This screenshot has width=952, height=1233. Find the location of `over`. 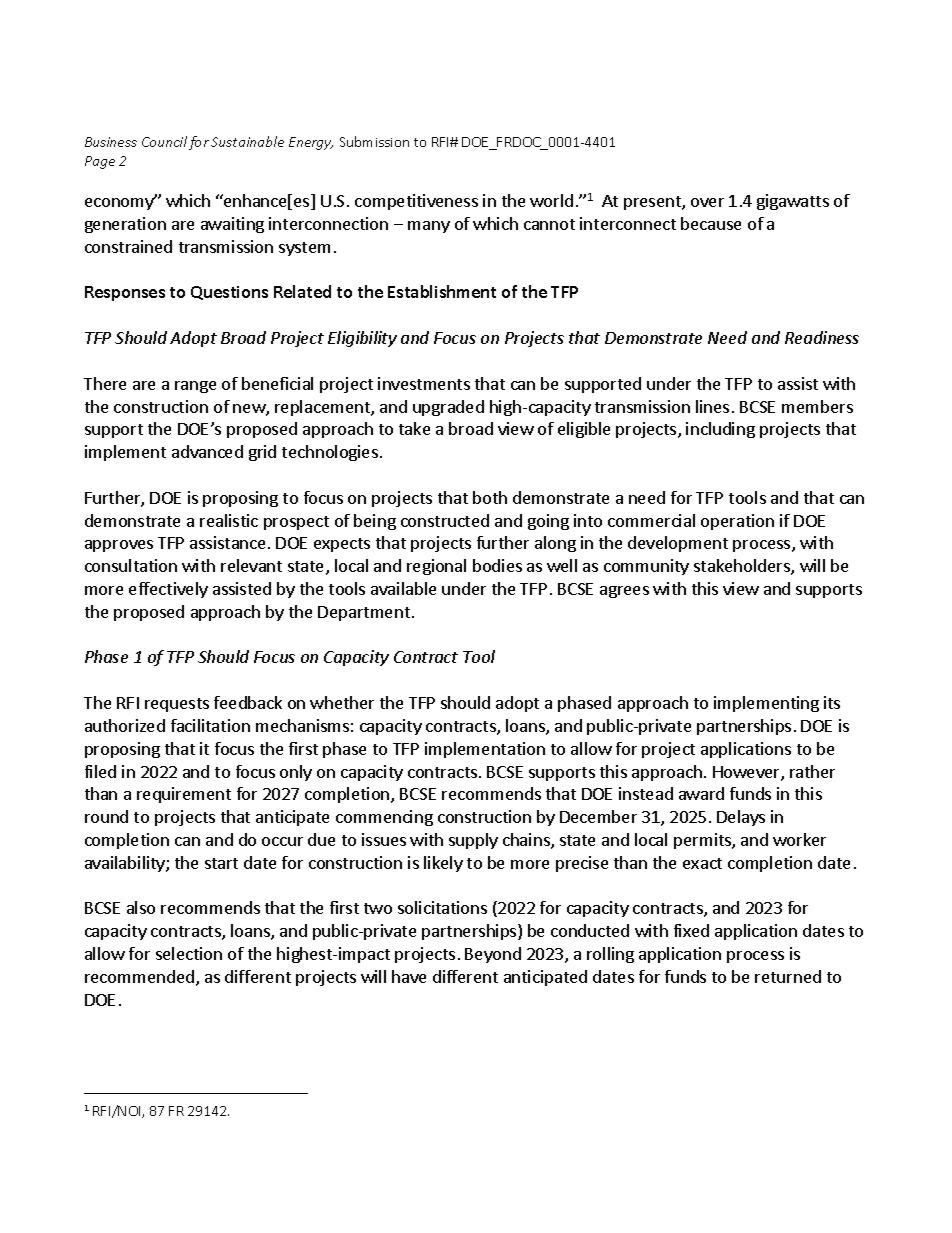

over is located at coordinates (707, 202).
